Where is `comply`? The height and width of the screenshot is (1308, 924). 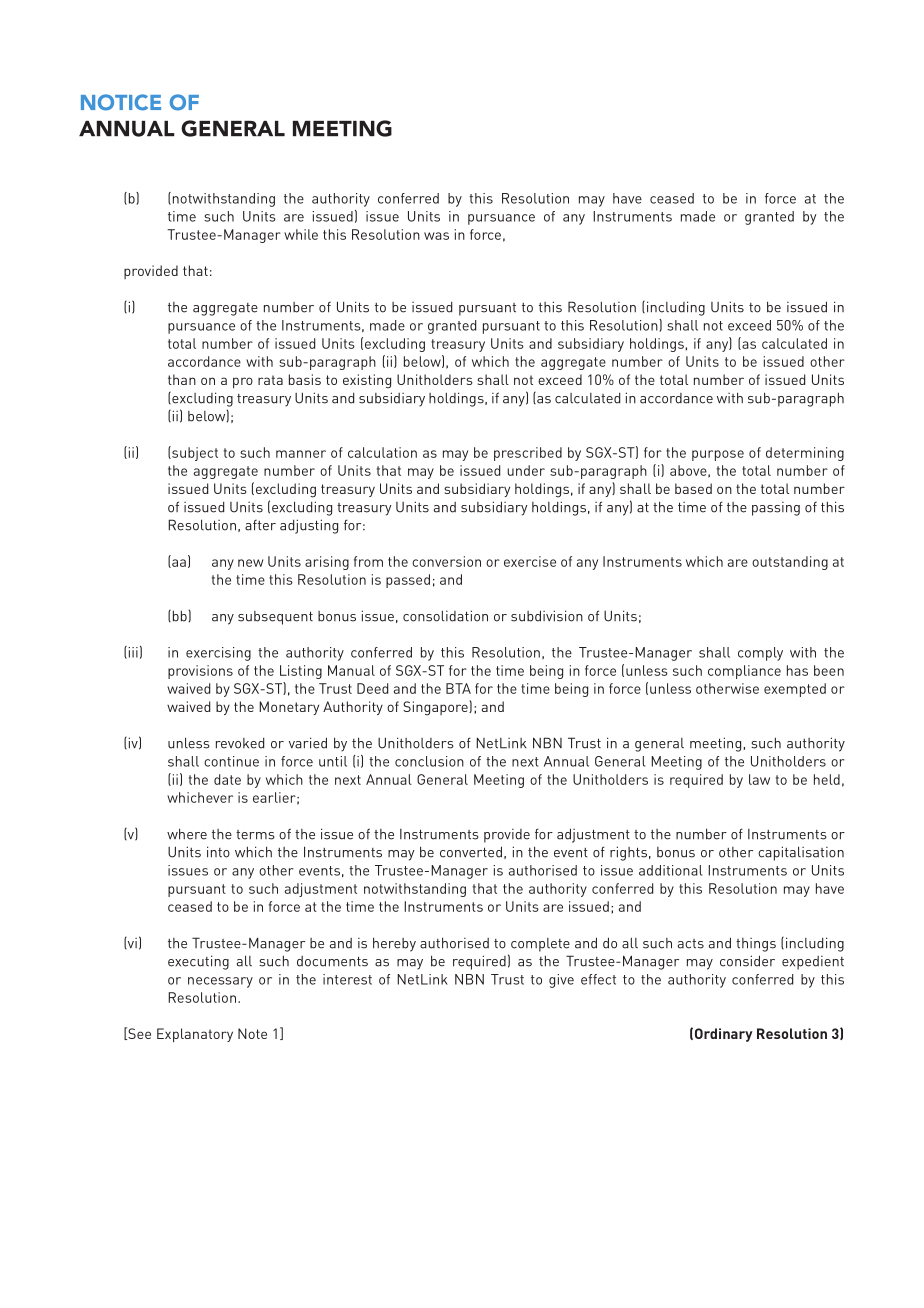 comply is located at coordinates (760, 654).
